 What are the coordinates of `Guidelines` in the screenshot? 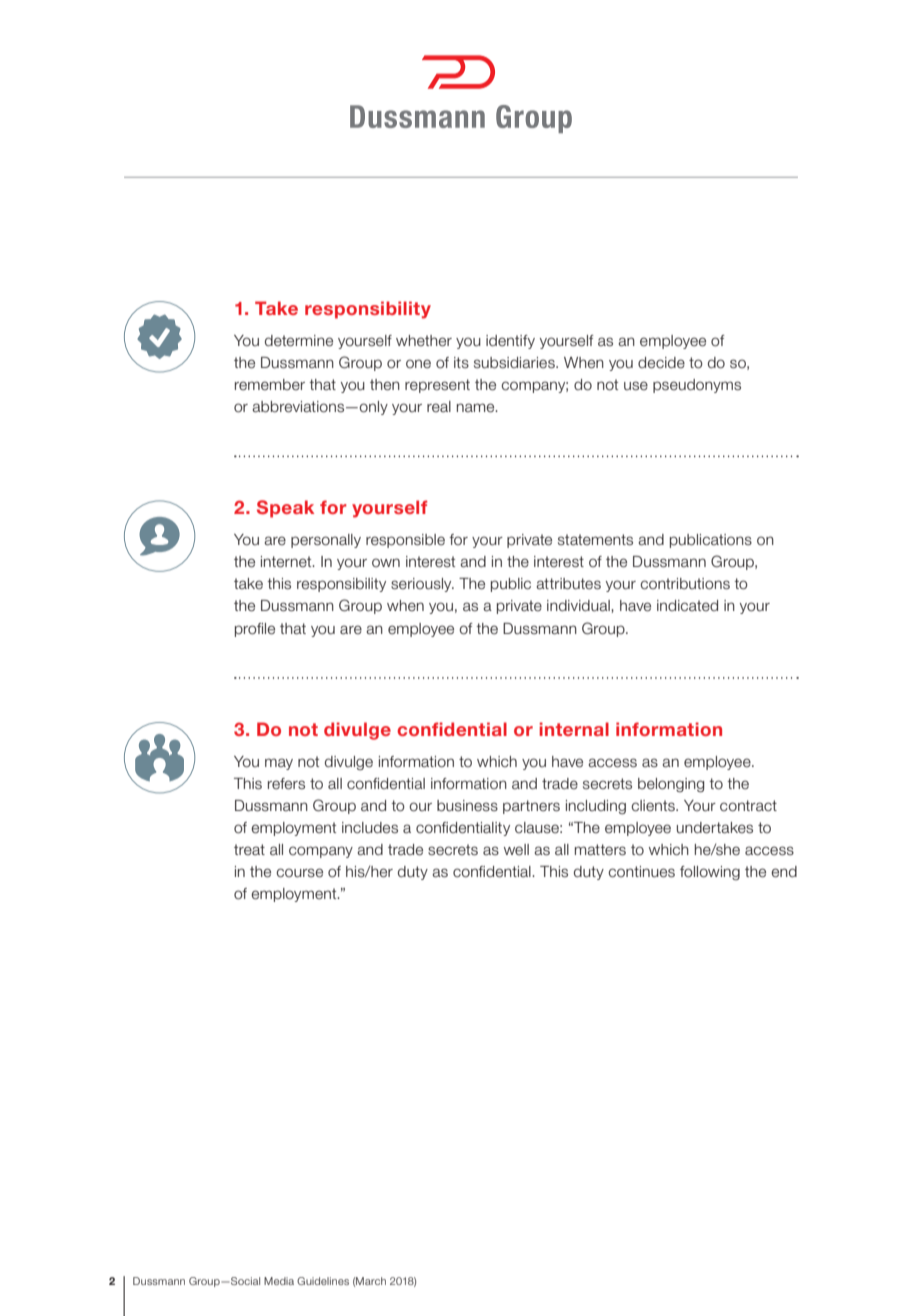 It's located at (323, 1281).
